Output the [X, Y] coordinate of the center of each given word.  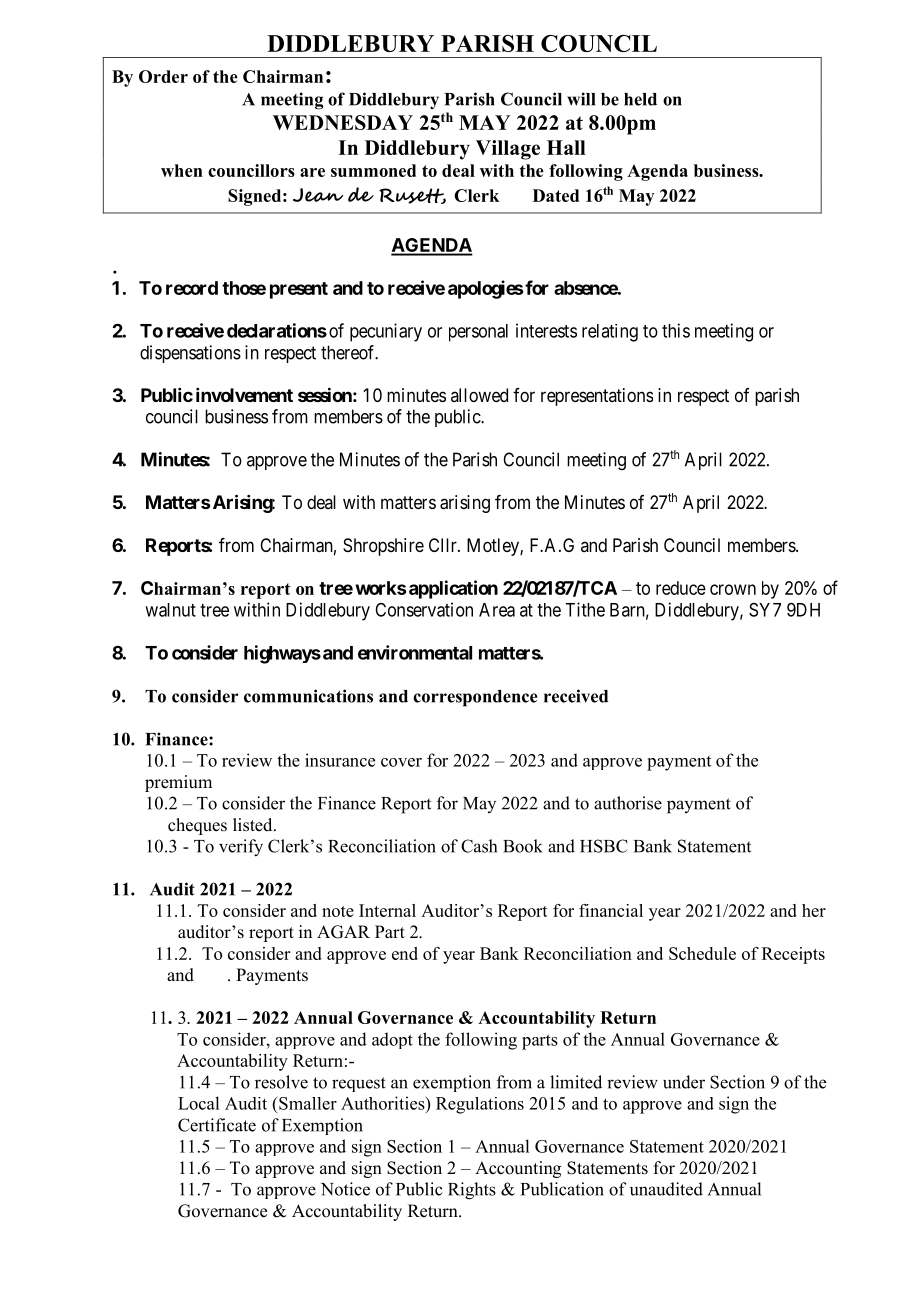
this [676, 330]
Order [163, 76]
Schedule [702, 953]
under [684, 1082]
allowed [479, 395]
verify [241, 848]
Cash [479, 846]
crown [733, 589]
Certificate [217, 1125]
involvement [244, 395]
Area [497, 610]
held [640, 99]
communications [308, 696]
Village [508, 150]
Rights [472, 1191]
